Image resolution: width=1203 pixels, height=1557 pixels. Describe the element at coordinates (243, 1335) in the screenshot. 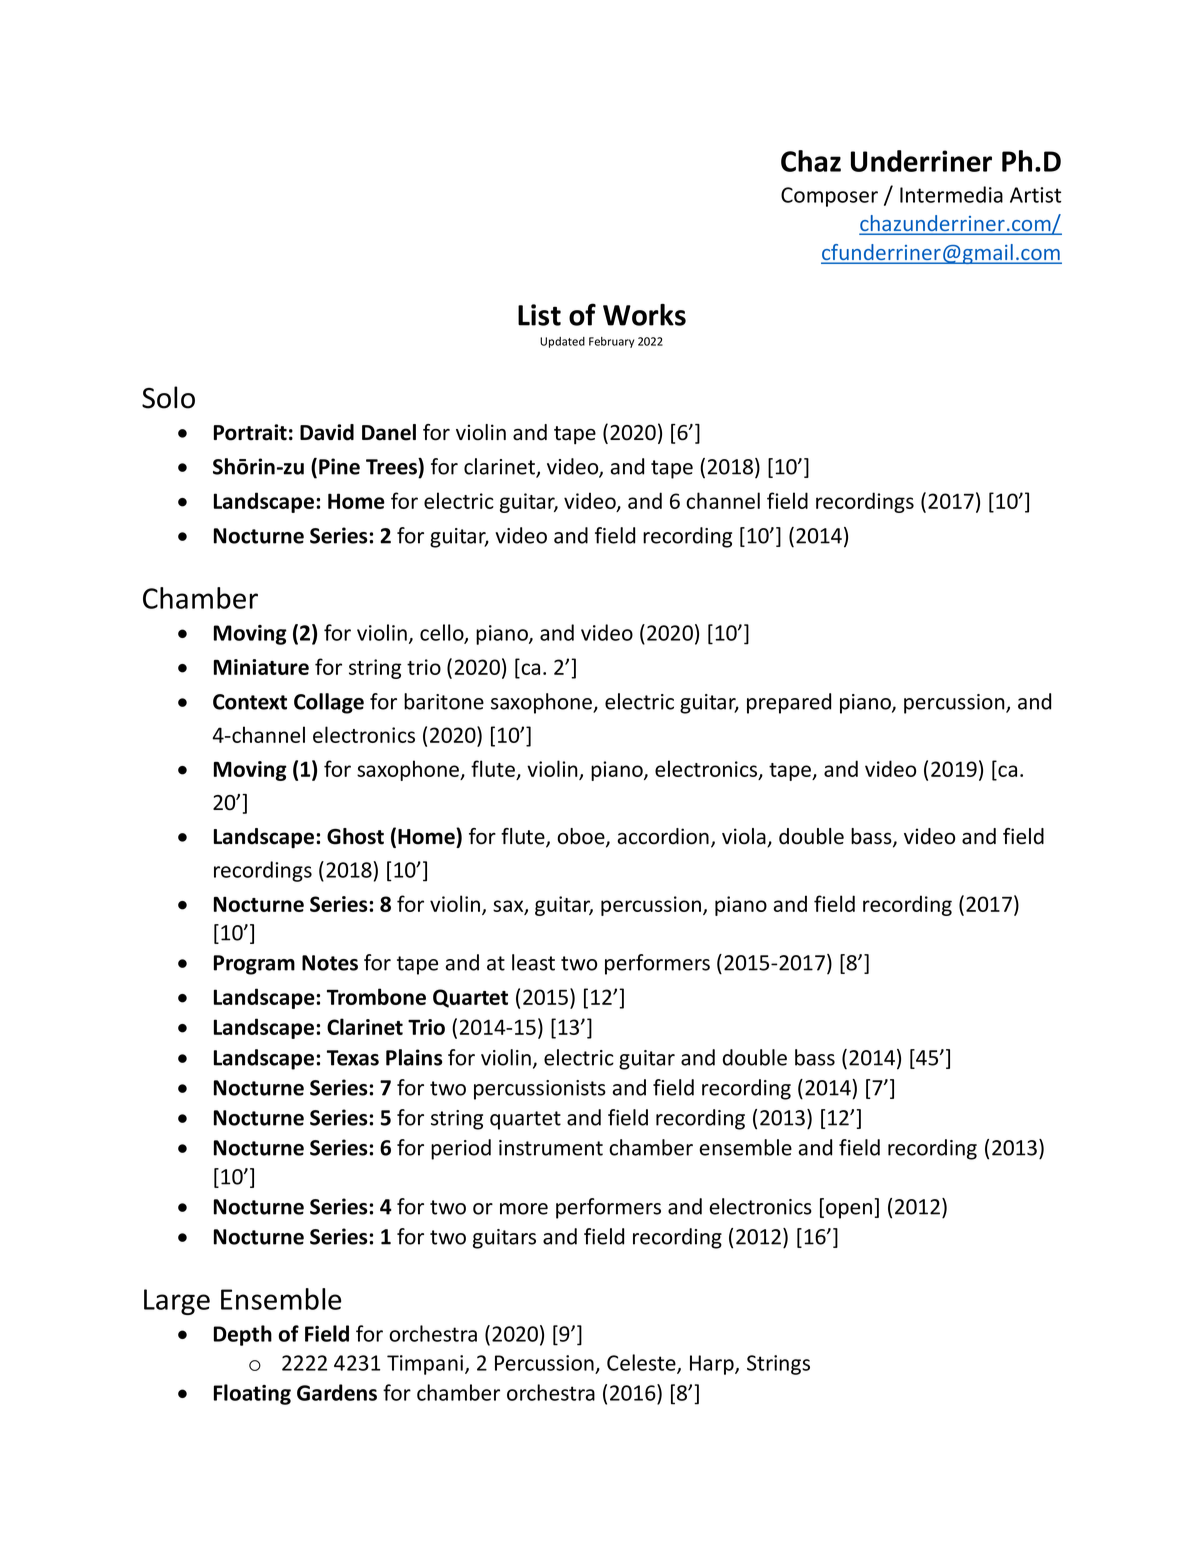

I see `Depth` at that location.
